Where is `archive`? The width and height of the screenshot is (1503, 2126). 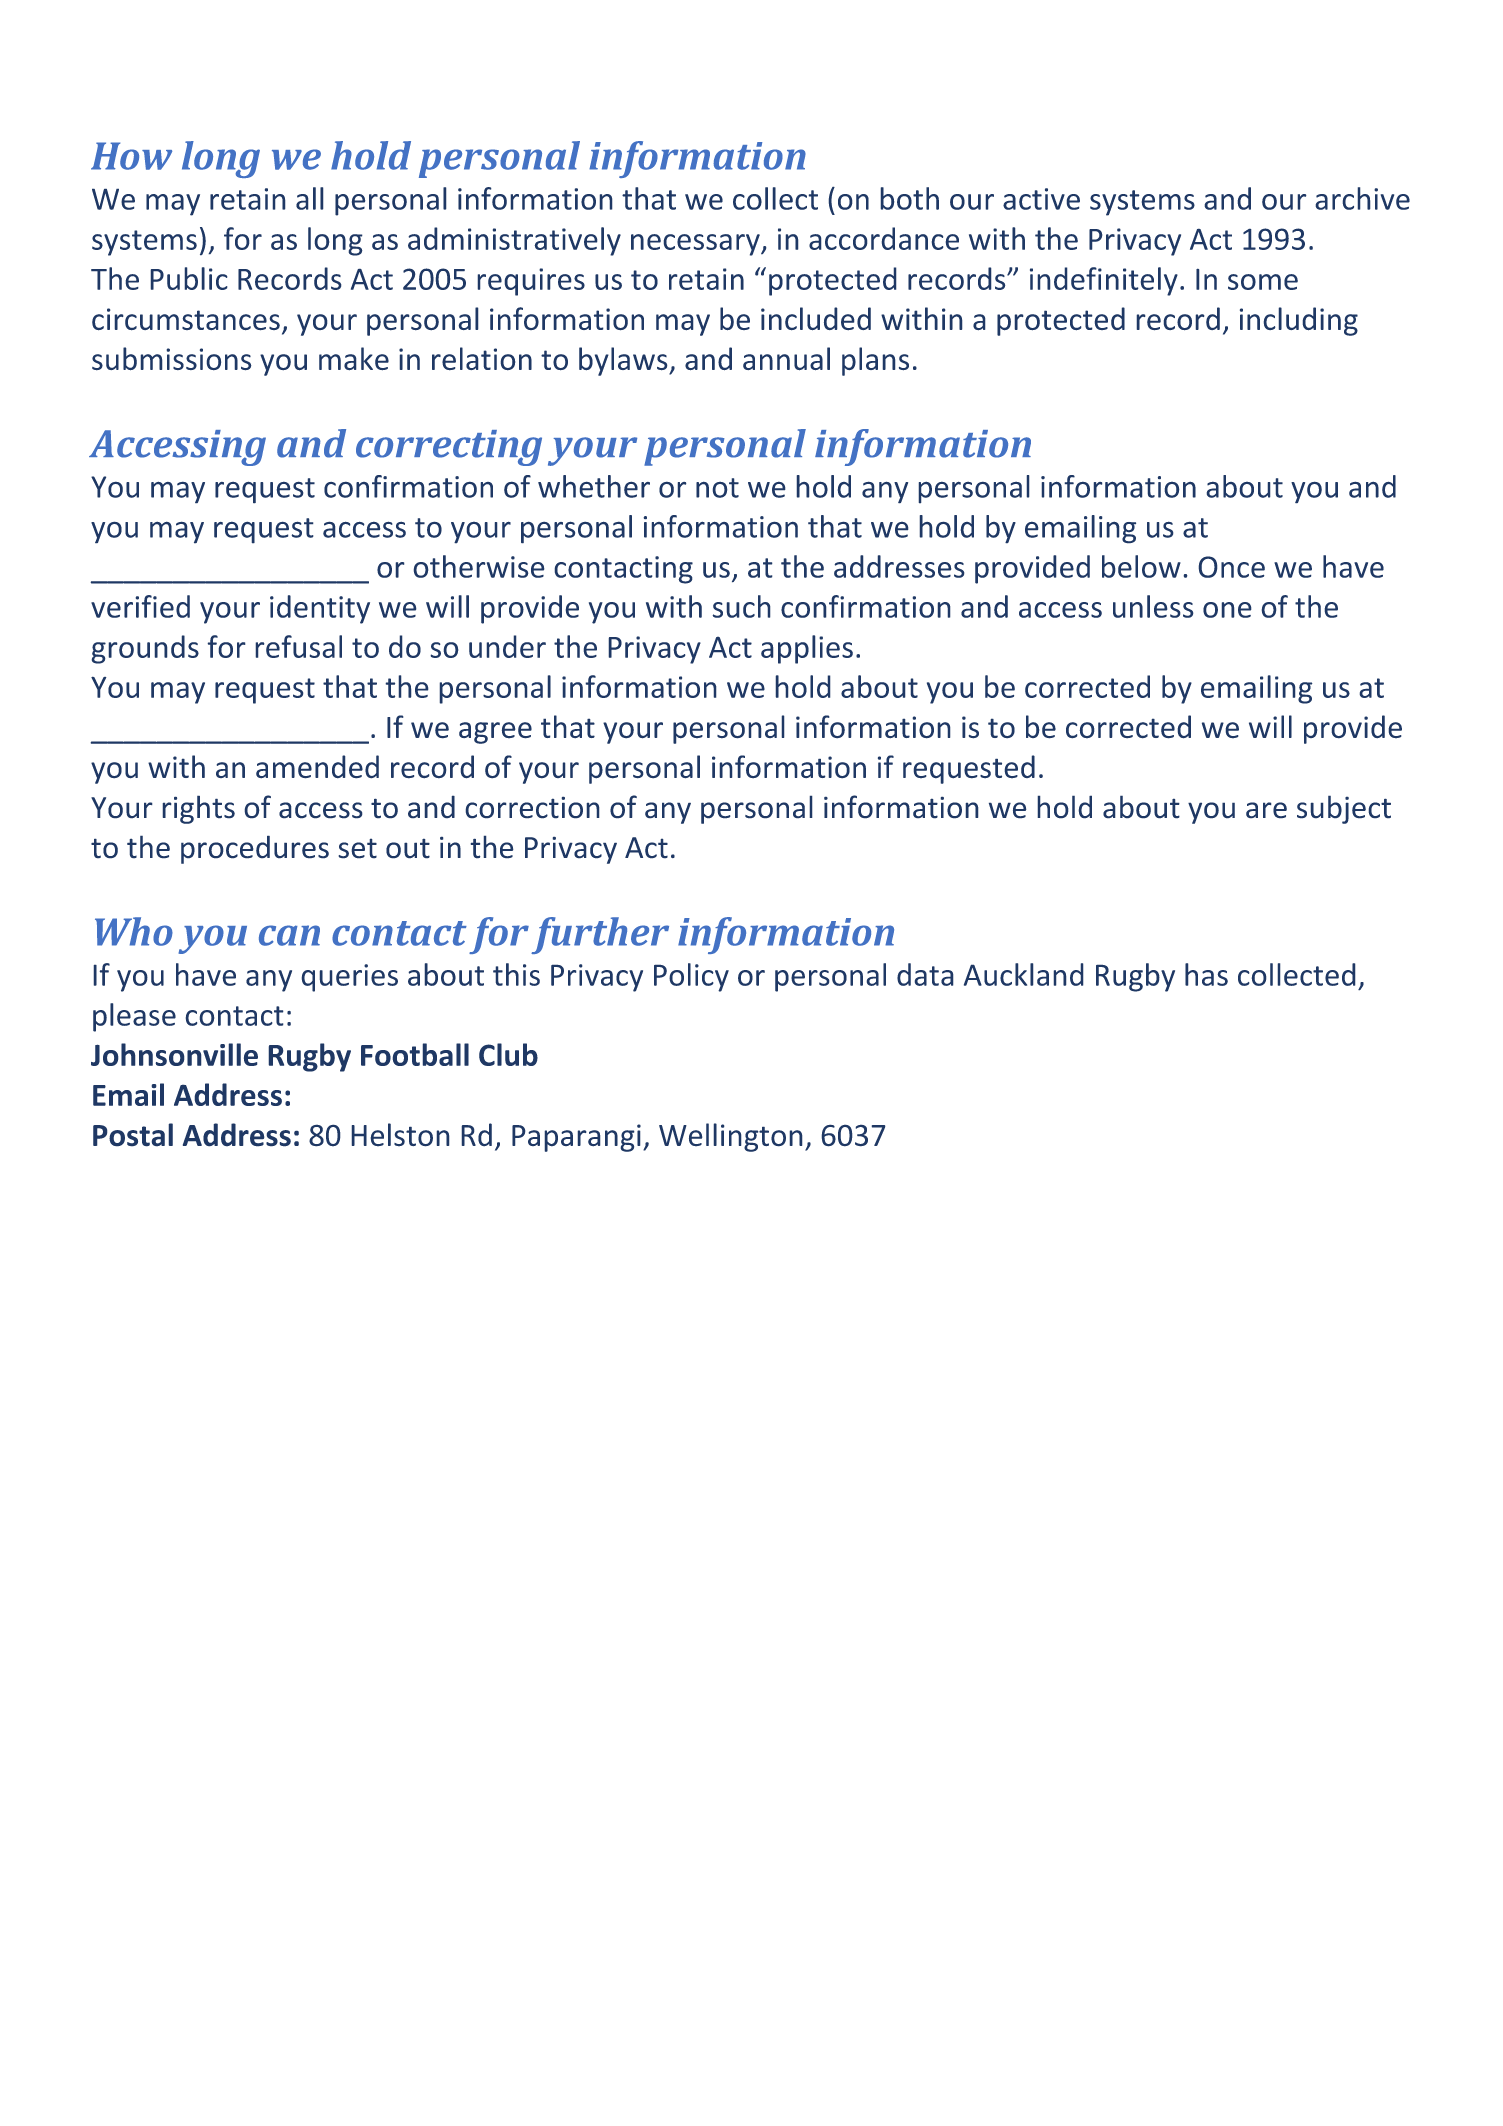
archive is located at coordinates (1362, 198).
